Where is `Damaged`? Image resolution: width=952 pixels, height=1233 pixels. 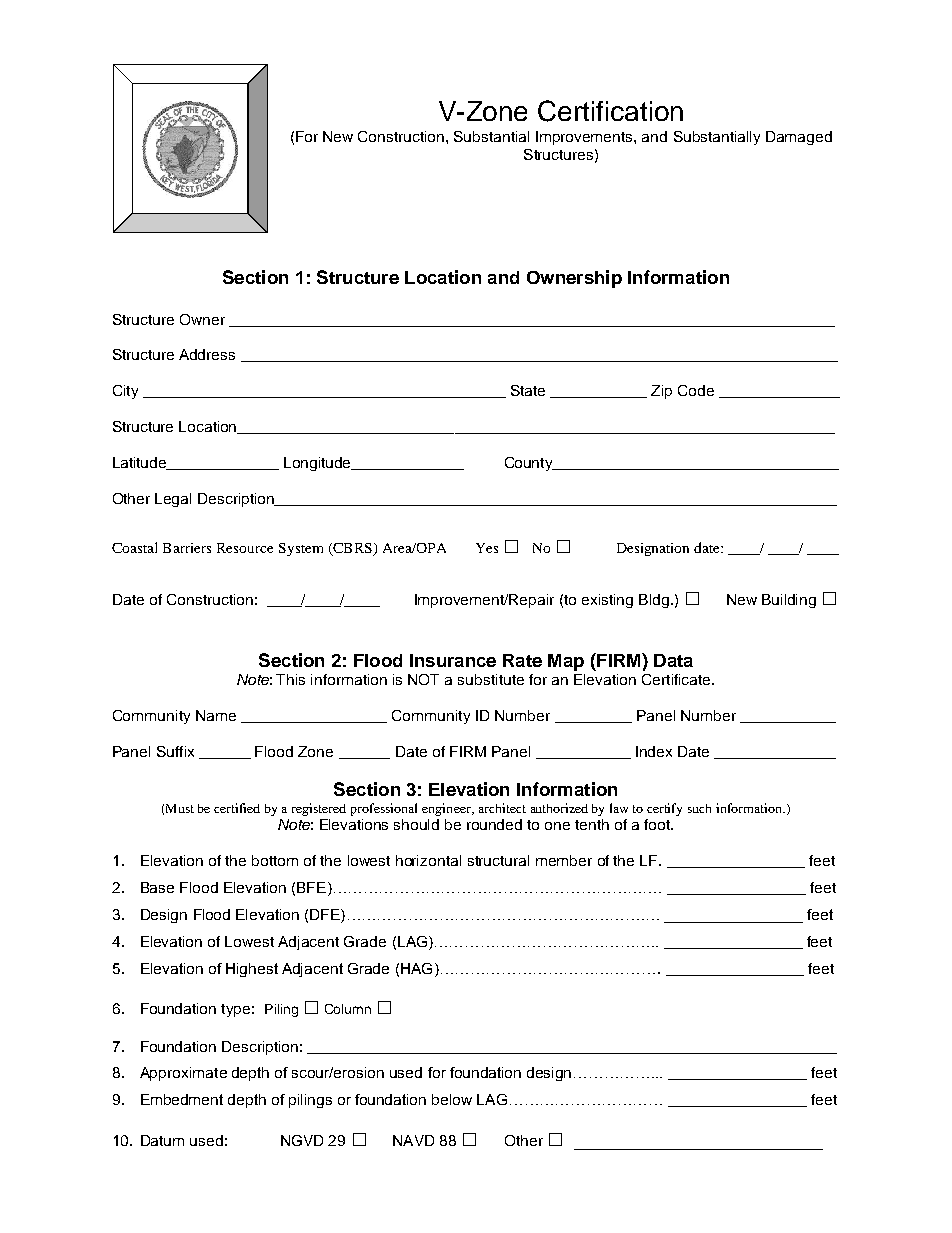
Damaged is located at coordinates (799, 138).
